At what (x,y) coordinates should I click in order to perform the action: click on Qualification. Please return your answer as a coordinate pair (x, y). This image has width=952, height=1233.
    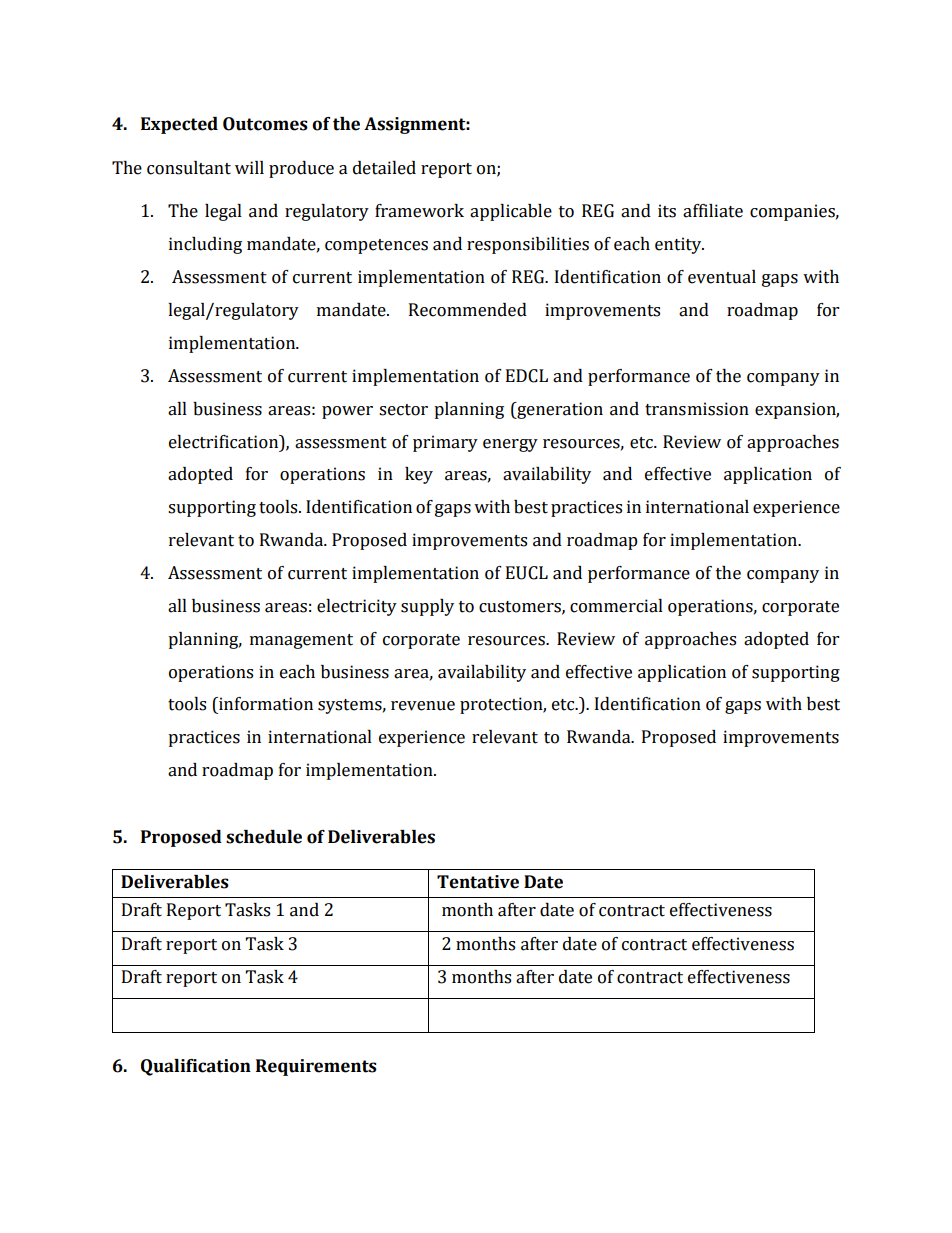
    Looking at the image, I should click on (196, 1067).
